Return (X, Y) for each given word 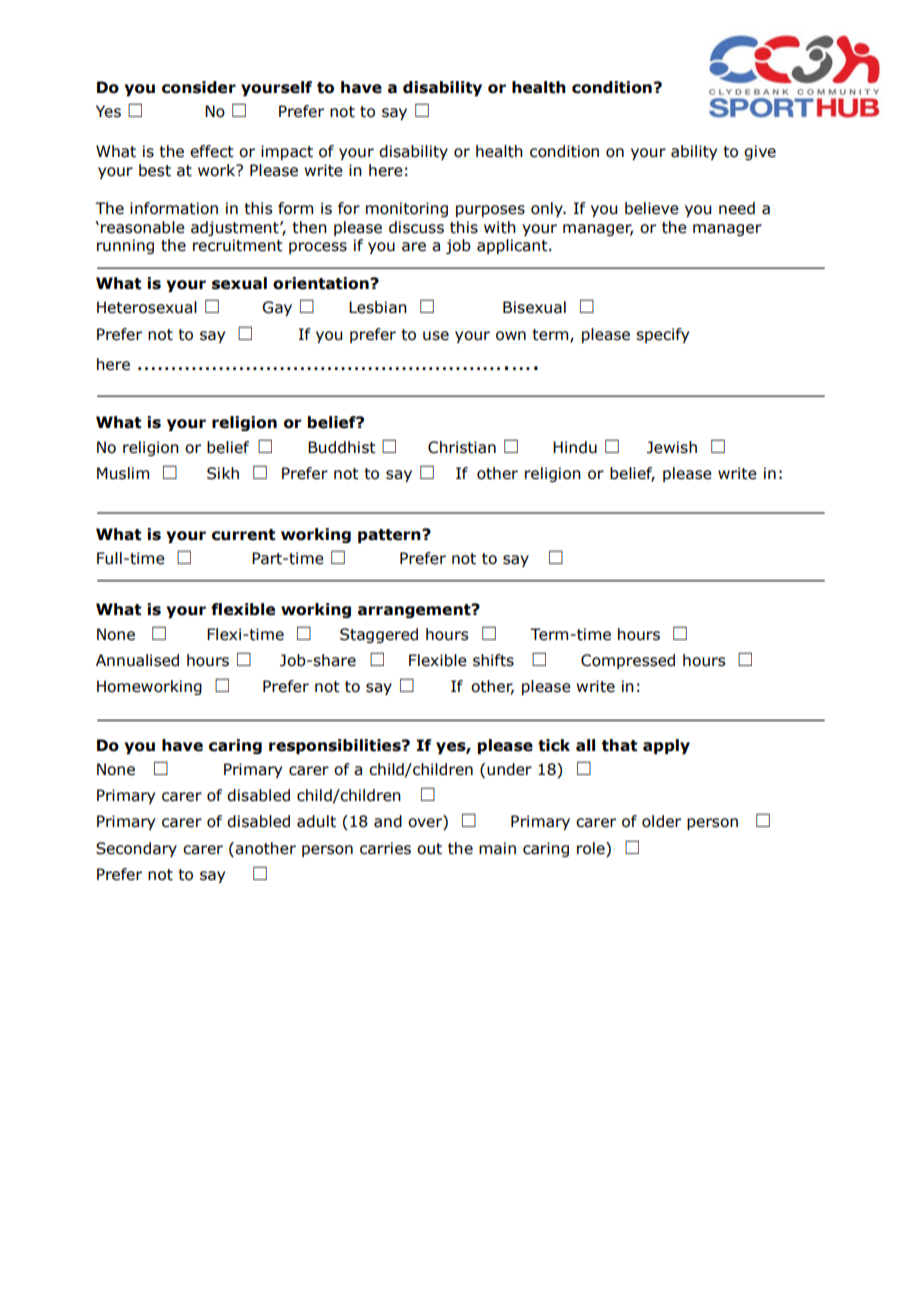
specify (662, 335)
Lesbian (378, 307)
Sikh (223, 473)
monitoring (407, 209)
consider (199, 87)
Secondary (136, 849)
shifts (493, 660)
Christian (462, 447)
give (760, 152)
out (429, 849)
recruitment (238, 245)
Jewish (672, 447)
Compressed (628, 661)
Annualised (137, 660)
